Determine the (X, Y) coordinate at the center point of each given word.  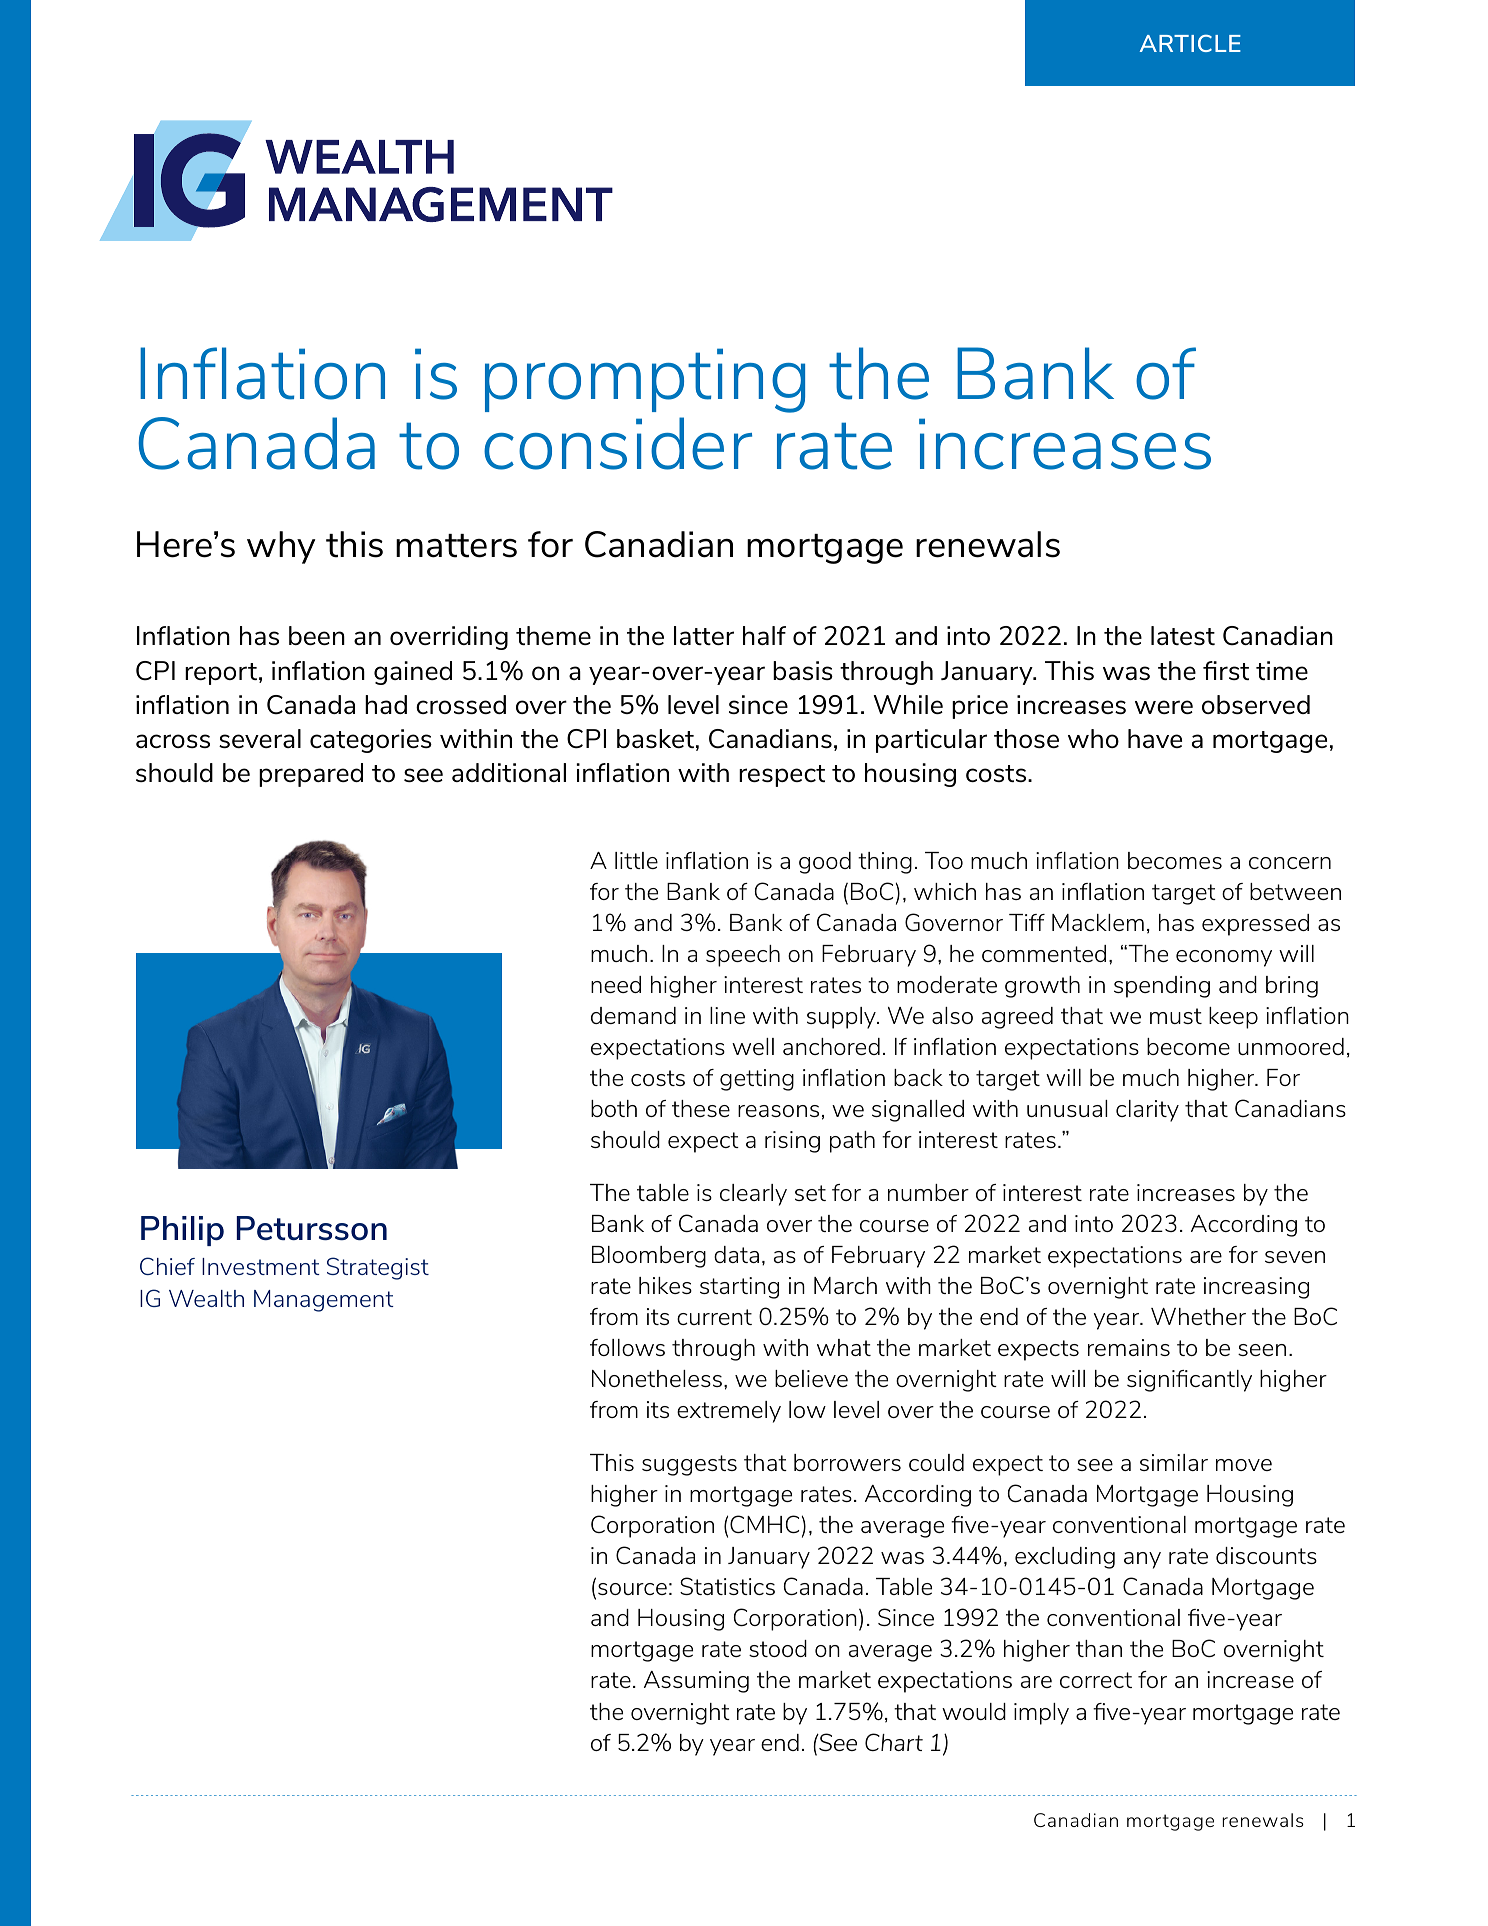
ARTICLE (1190, 43)
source (632, 1589)
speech (743, 956)
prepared (311, 775)
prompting (645, 380)
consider (618, 443)
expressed (1255, 925)
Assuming (696, 1682)
